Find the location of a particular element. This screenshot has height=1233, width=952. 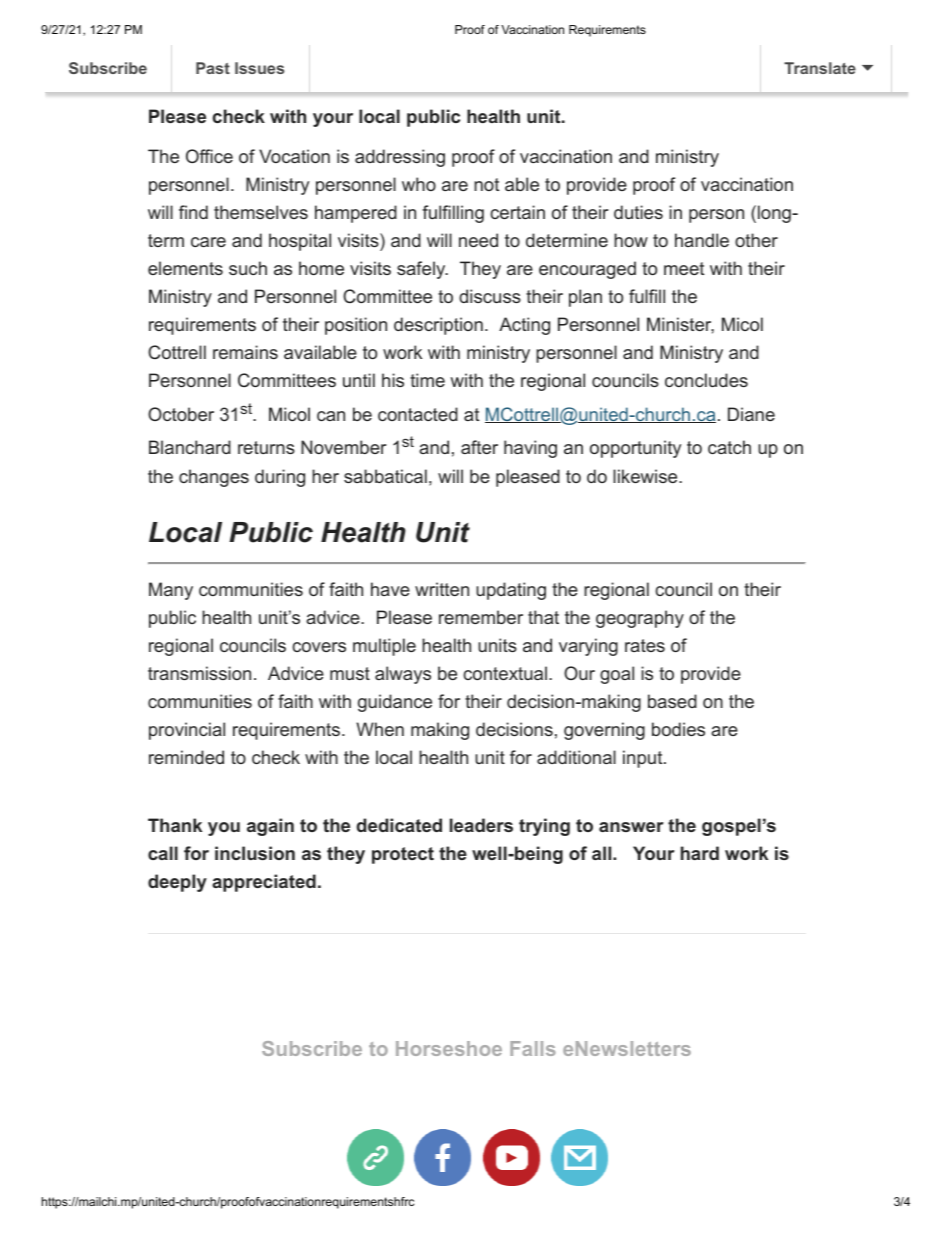

contextual is located at coordinates (505, 673).
